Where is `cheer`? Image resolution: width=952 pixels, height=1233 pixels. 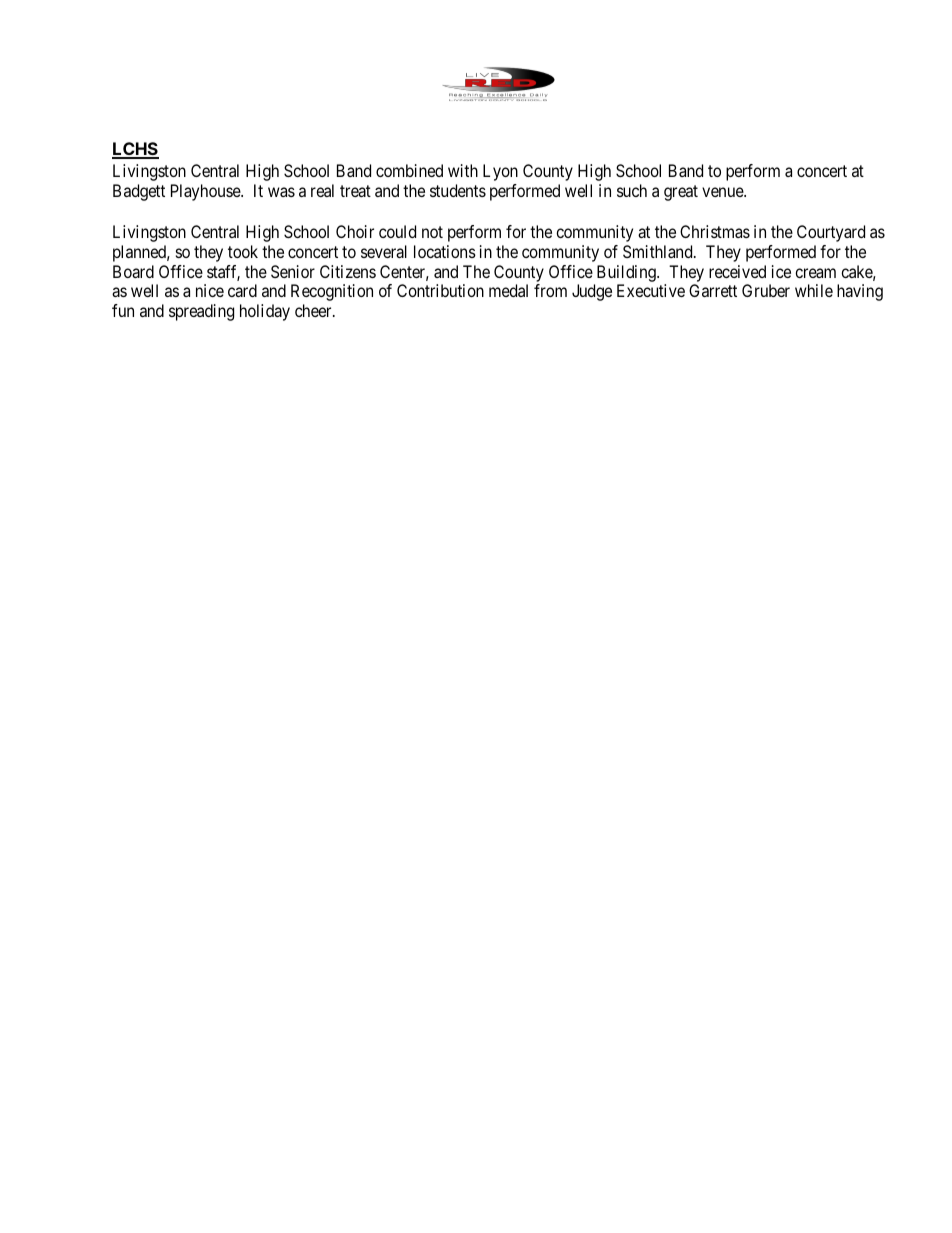 cheer is located at coordinates (314, 310).
